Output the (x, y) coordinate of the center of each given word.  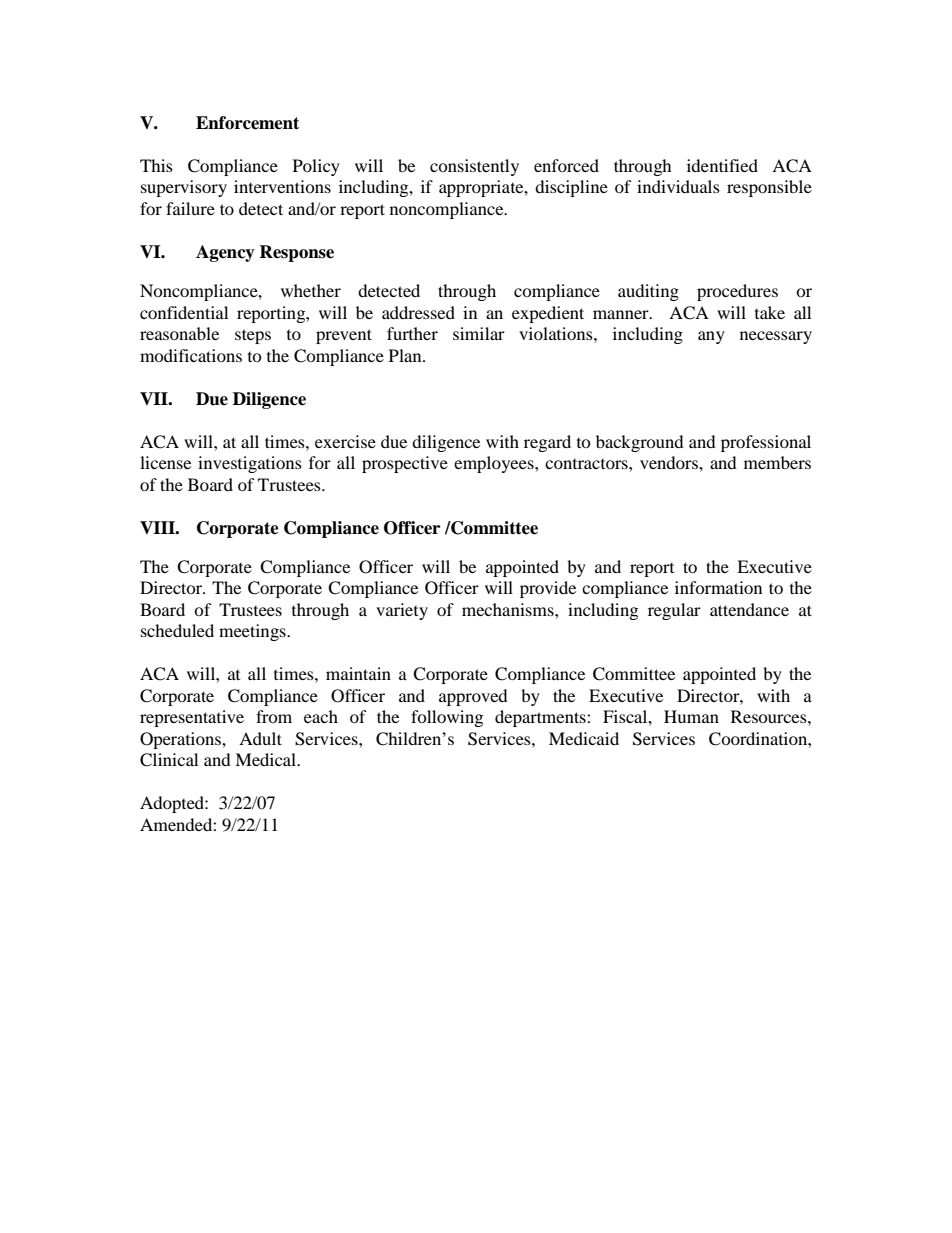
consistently (474, 167)
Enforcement (247, 123)
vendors (670, 462)
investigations (250, 464)
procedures (737, 292)
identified (722, 165)
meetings (253, 632)
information (718, 587)
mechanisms (509, 609)
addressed (418, 312)
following (447, 718)
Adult (260, 738)
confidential (184, 312)
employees (495, 464)
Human (691, 716)
